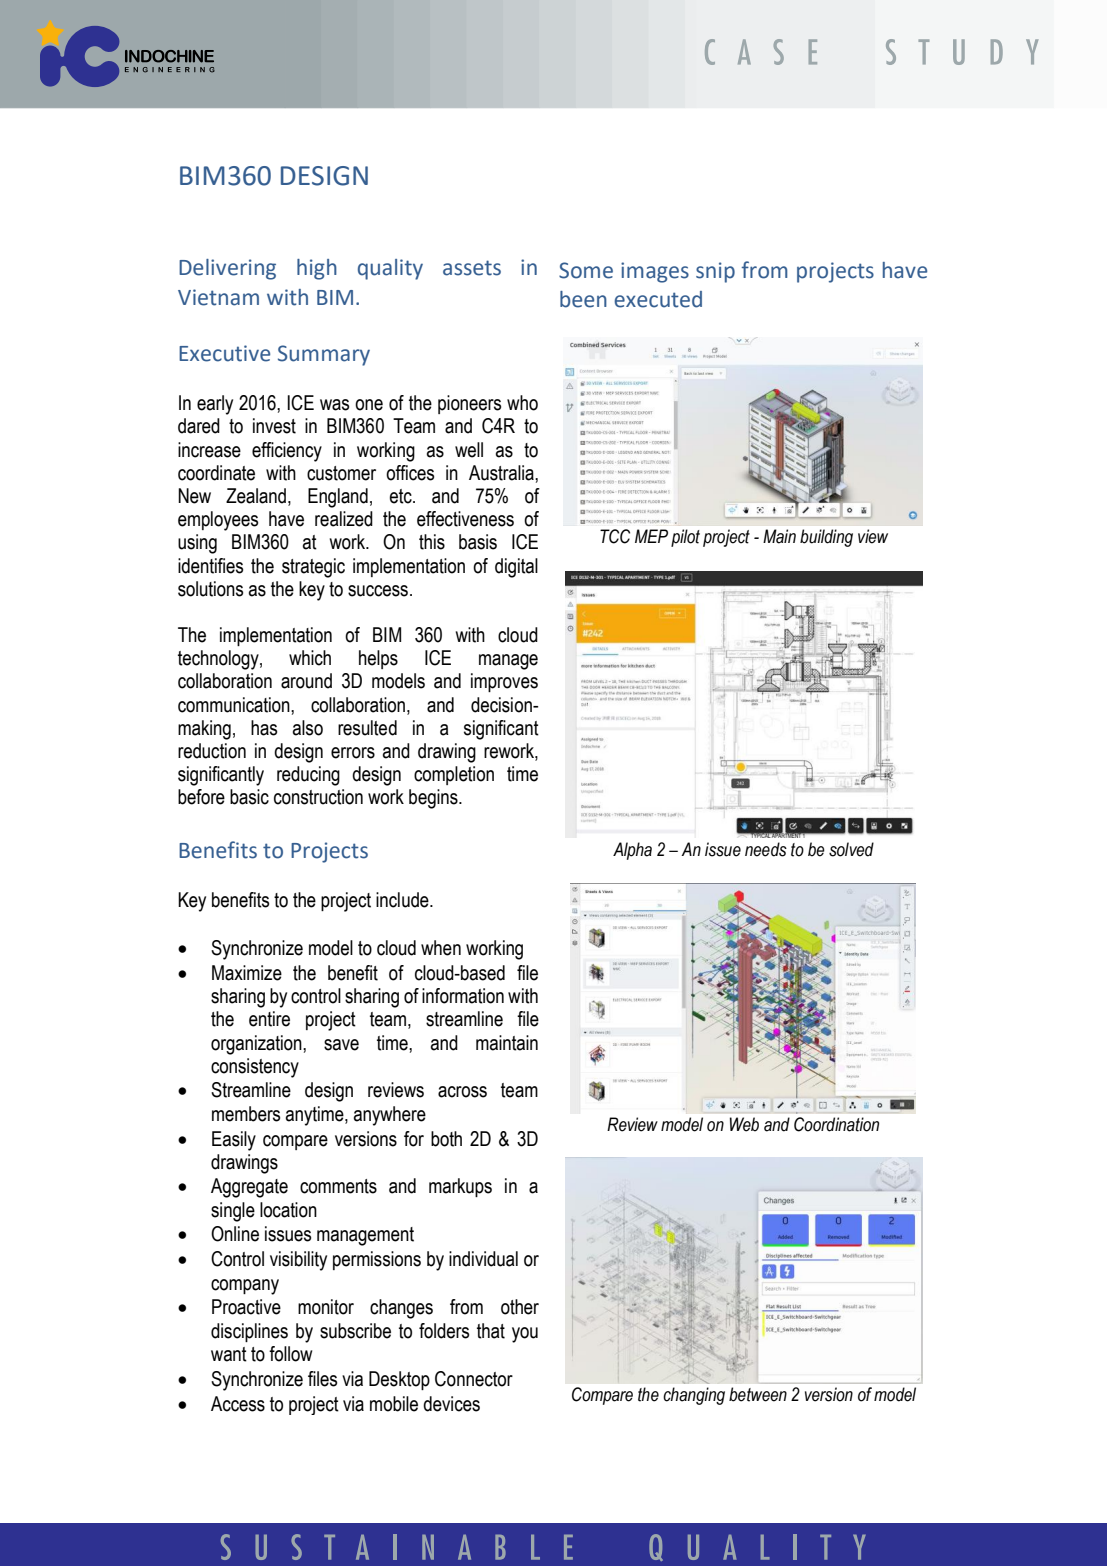  I want to click on follow, so click(290, 1354).
